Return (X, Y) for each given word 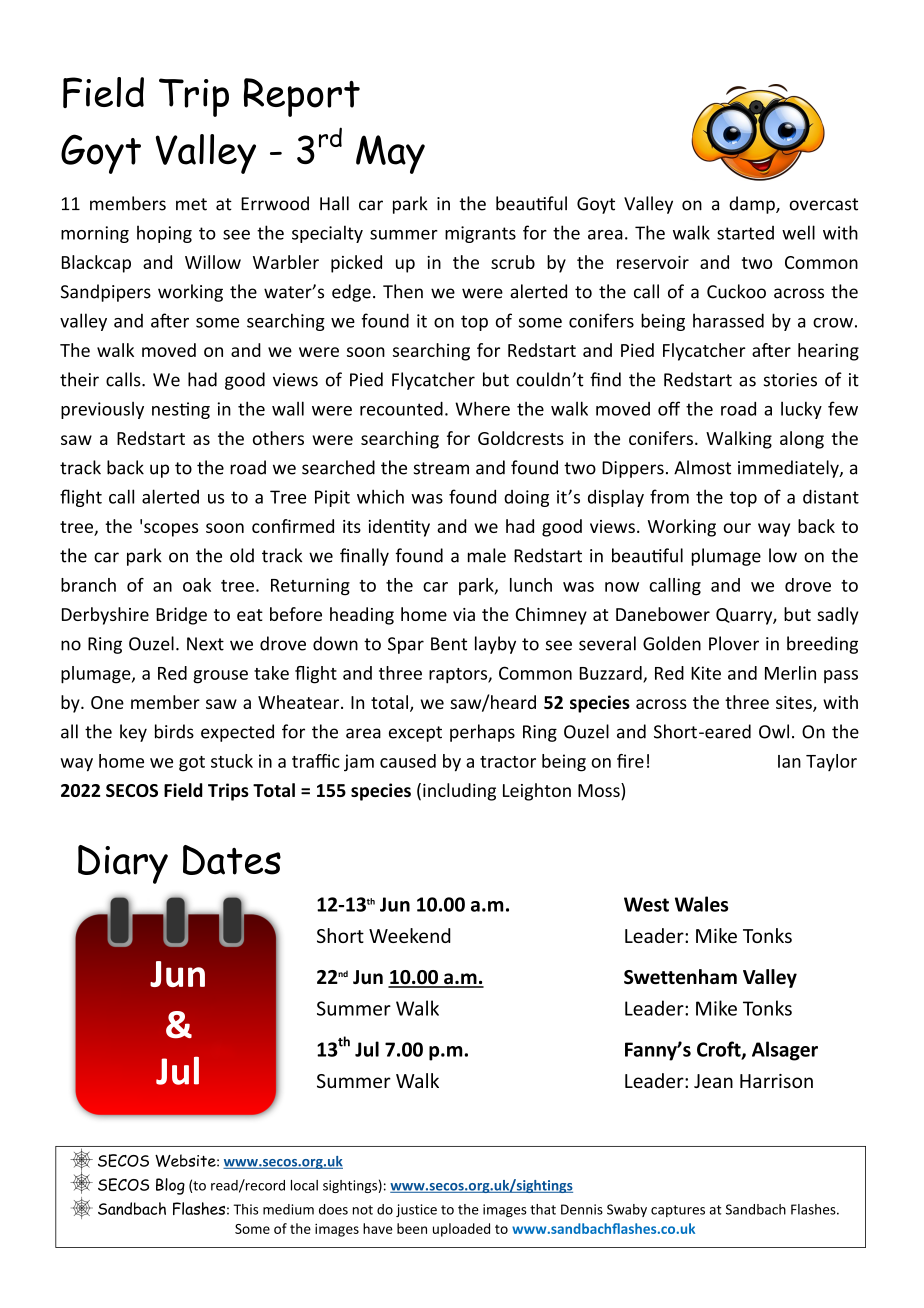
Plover (734, 643)
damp (753, 205)
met (191, 204)
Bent (449, 644)
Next (205, 644)
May (390, 154)
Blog (170, 1186)
